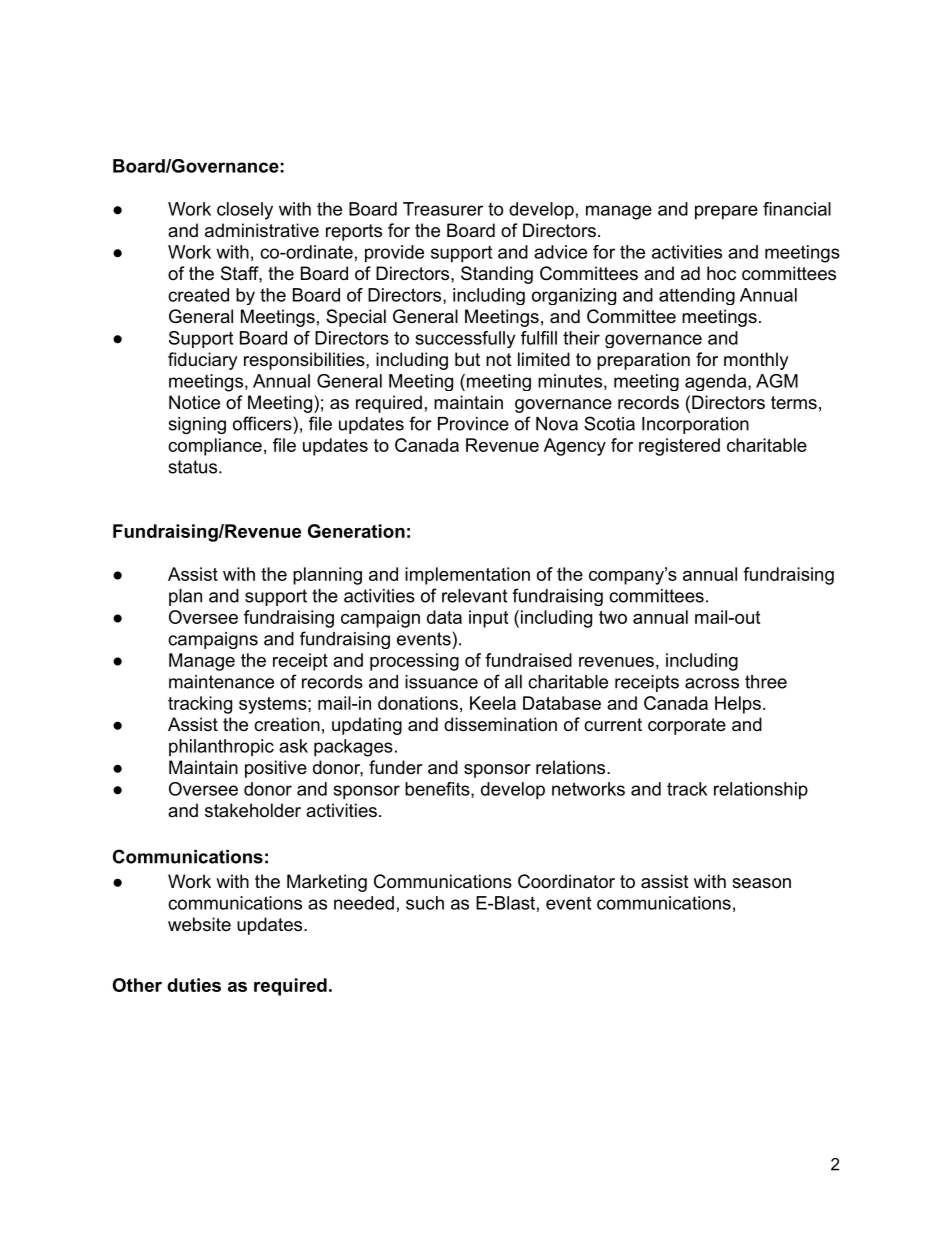 The height and width of the screenshot is (1233, 952). I want to click on Province, so click(473, 424).
